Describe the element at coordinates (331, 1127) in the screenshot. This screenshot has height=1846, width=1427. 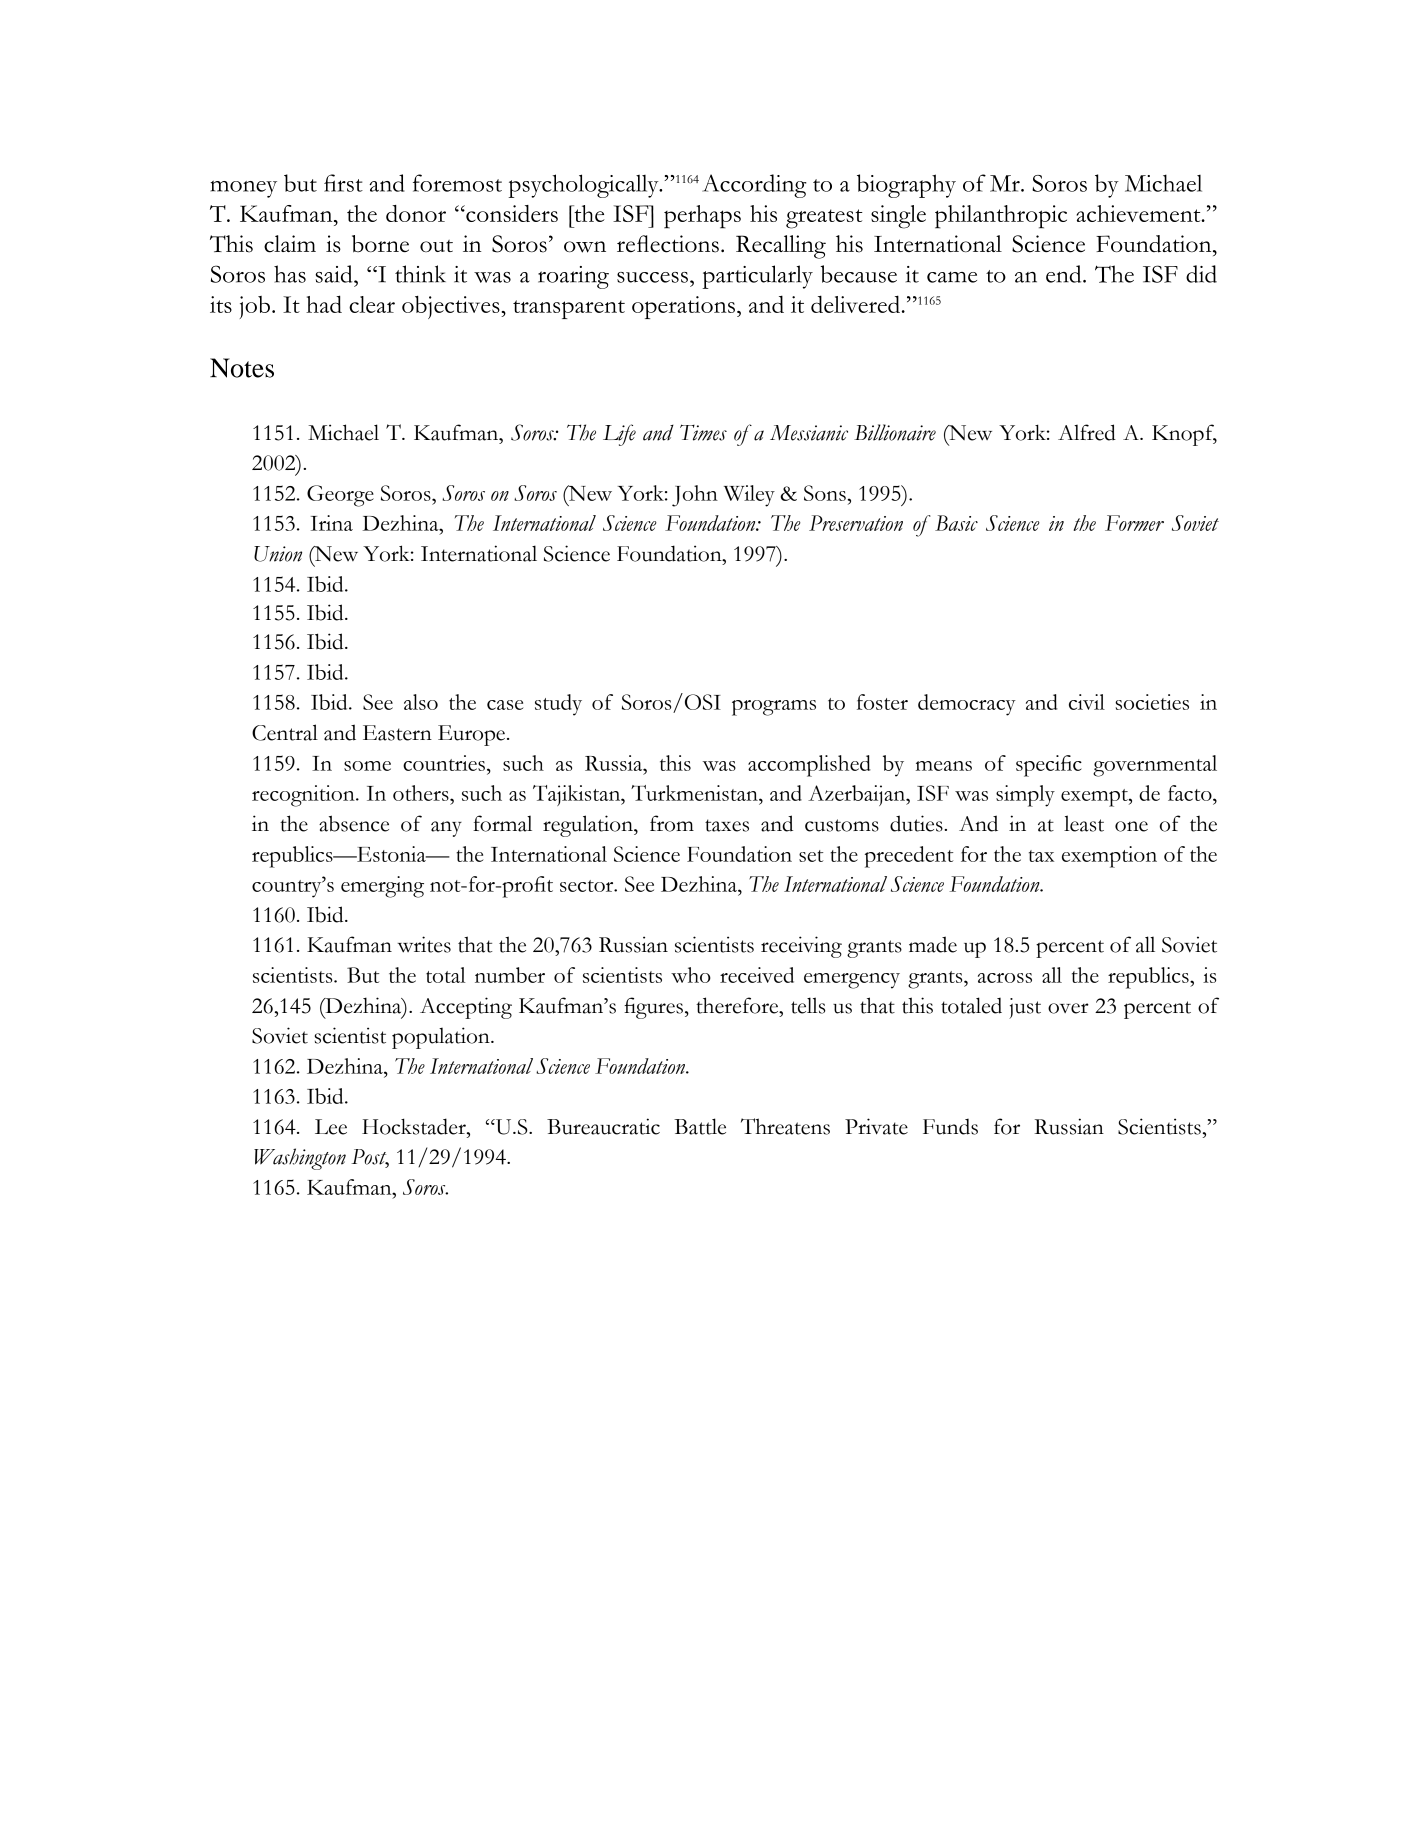
I see `Lee` at that location.
